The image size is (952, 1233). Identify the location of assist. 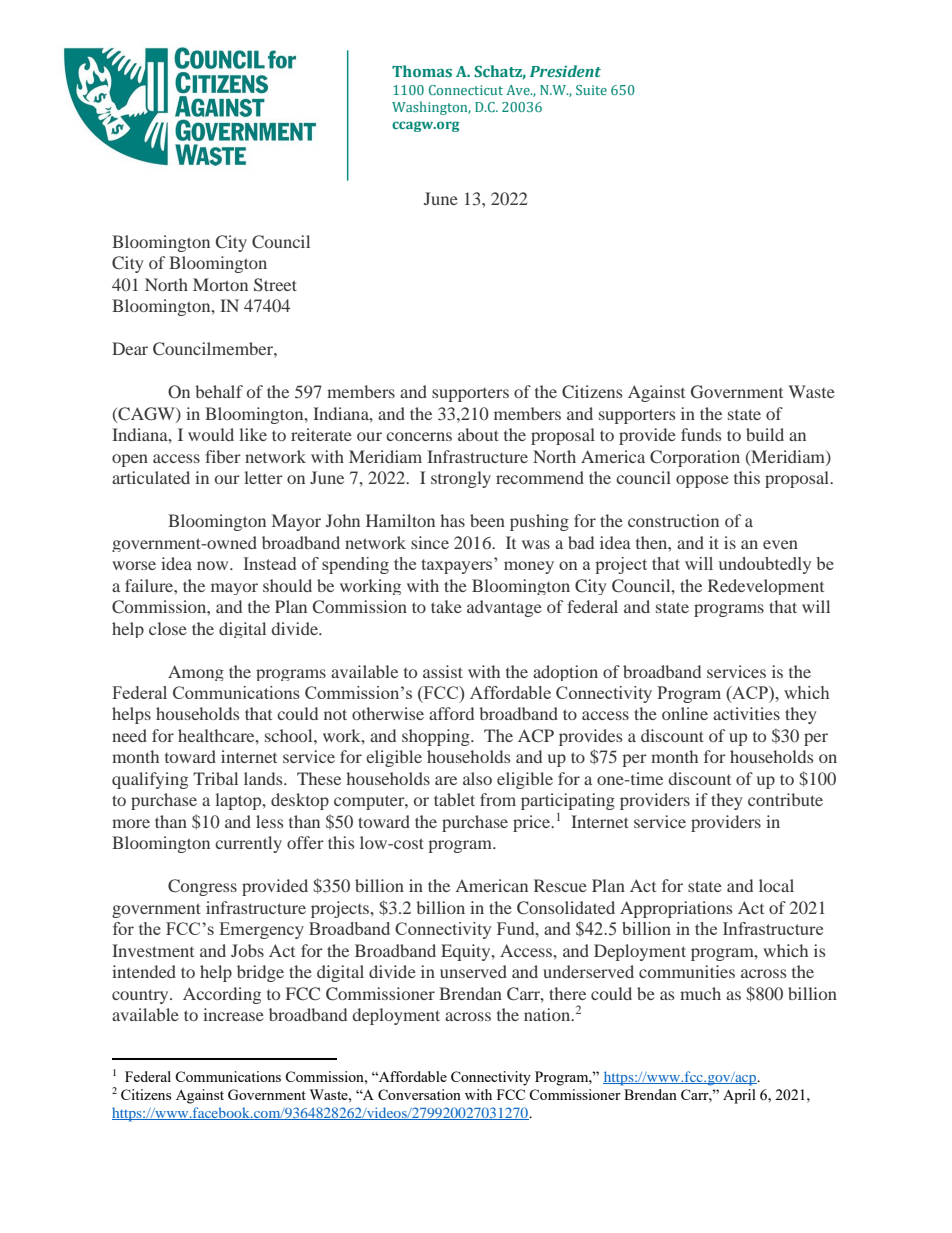
(443, 671).
